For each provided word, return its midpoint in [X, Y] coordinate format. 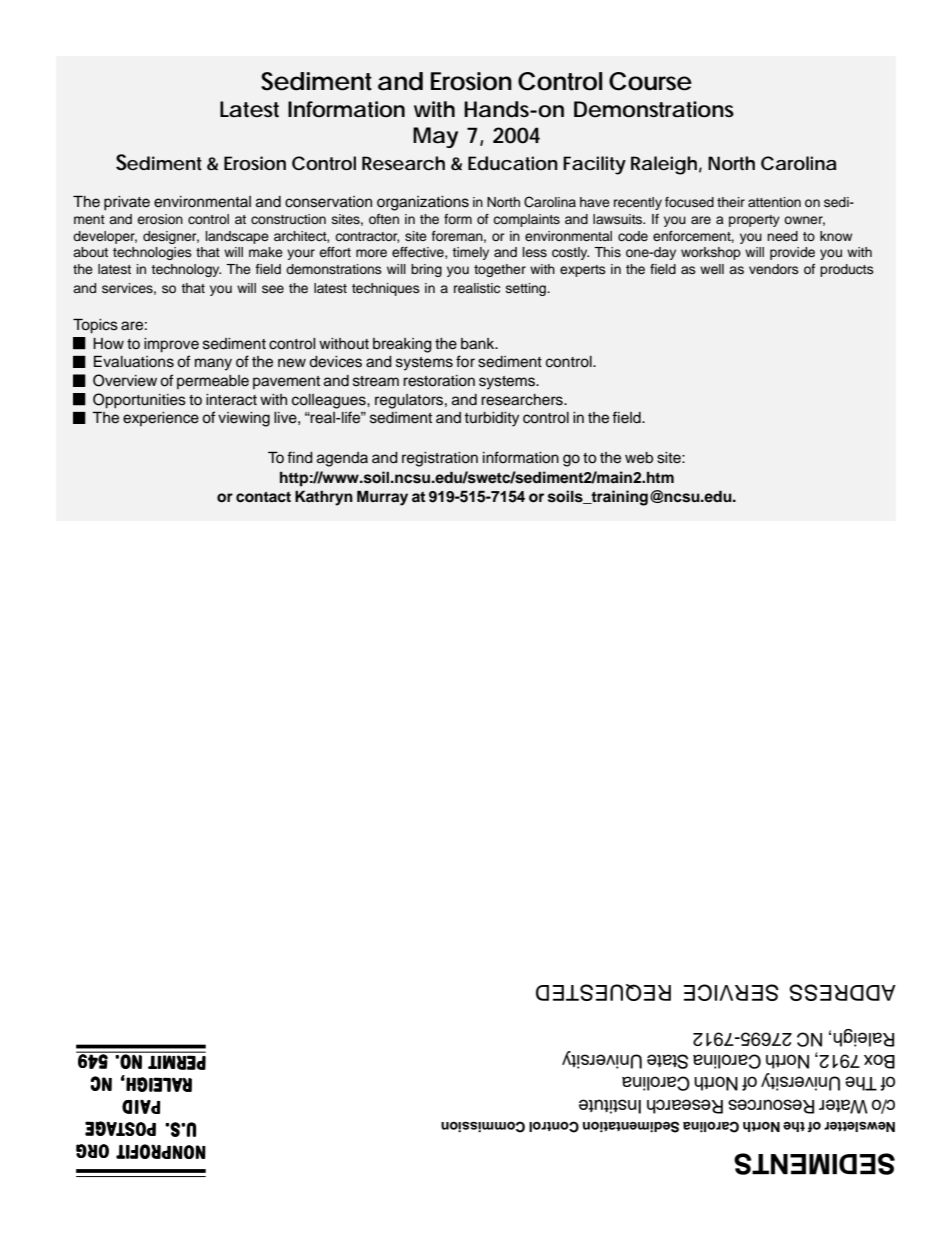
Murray [382, 498]
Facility [594, 165]
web [639, 458]
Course [650, 81]
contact [263, 497]
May [435, 137]
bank [479, 344]
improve [171, 345]
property [754, 221]
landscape [237, 237]
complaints [526, 220]
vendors [774, 269]
